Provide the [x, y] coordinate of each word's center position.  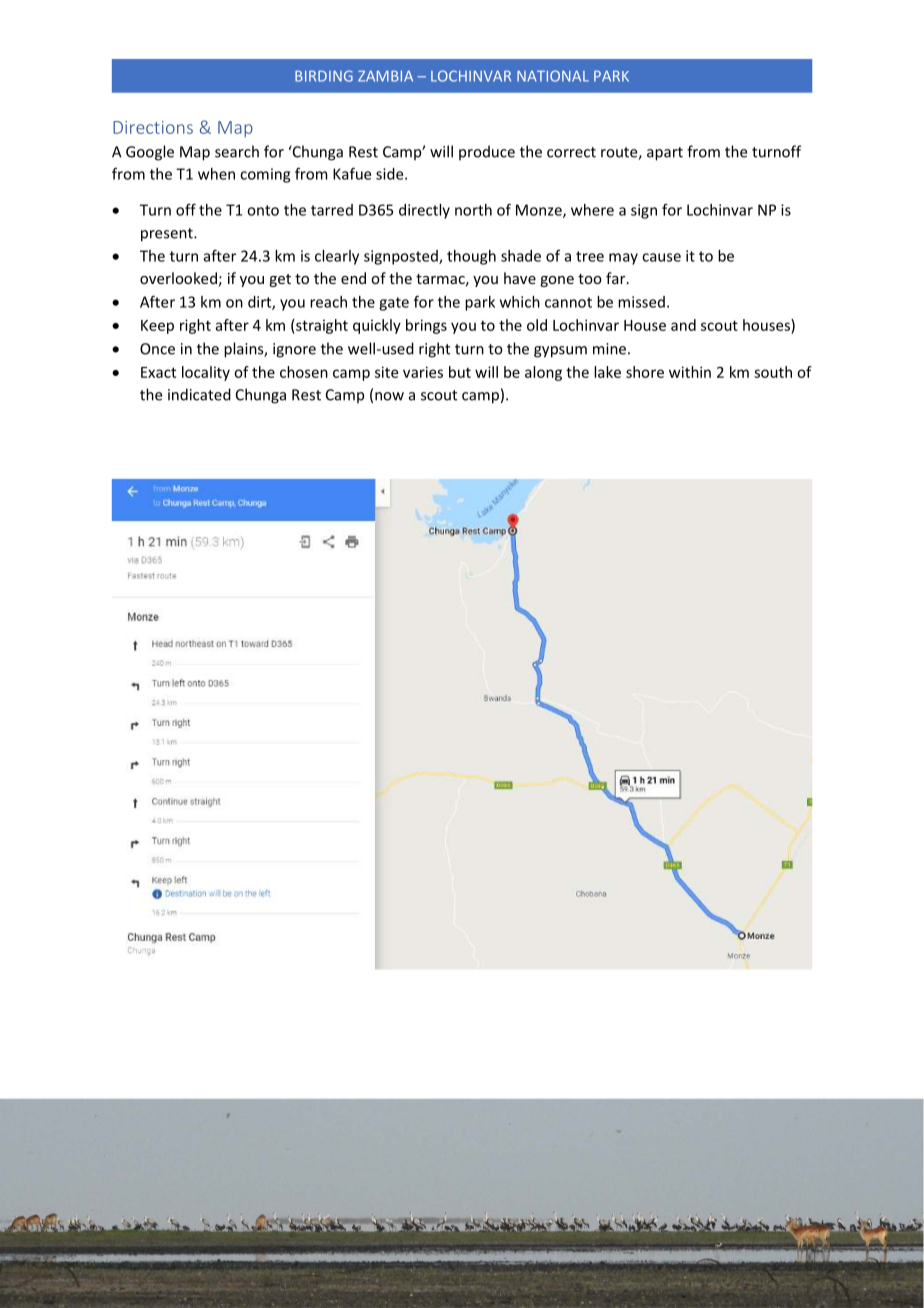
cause [661, 257]
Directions [153, 127]
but [460, 372]
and [683, 325]
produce [487, 152]
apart [665, 154]
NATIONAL [553, 76]
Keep [157, 327]
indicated [199, 394]
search [237, 151]
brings [426, 326]
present [168, 235]
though [471, 257]
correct [571, 152]
